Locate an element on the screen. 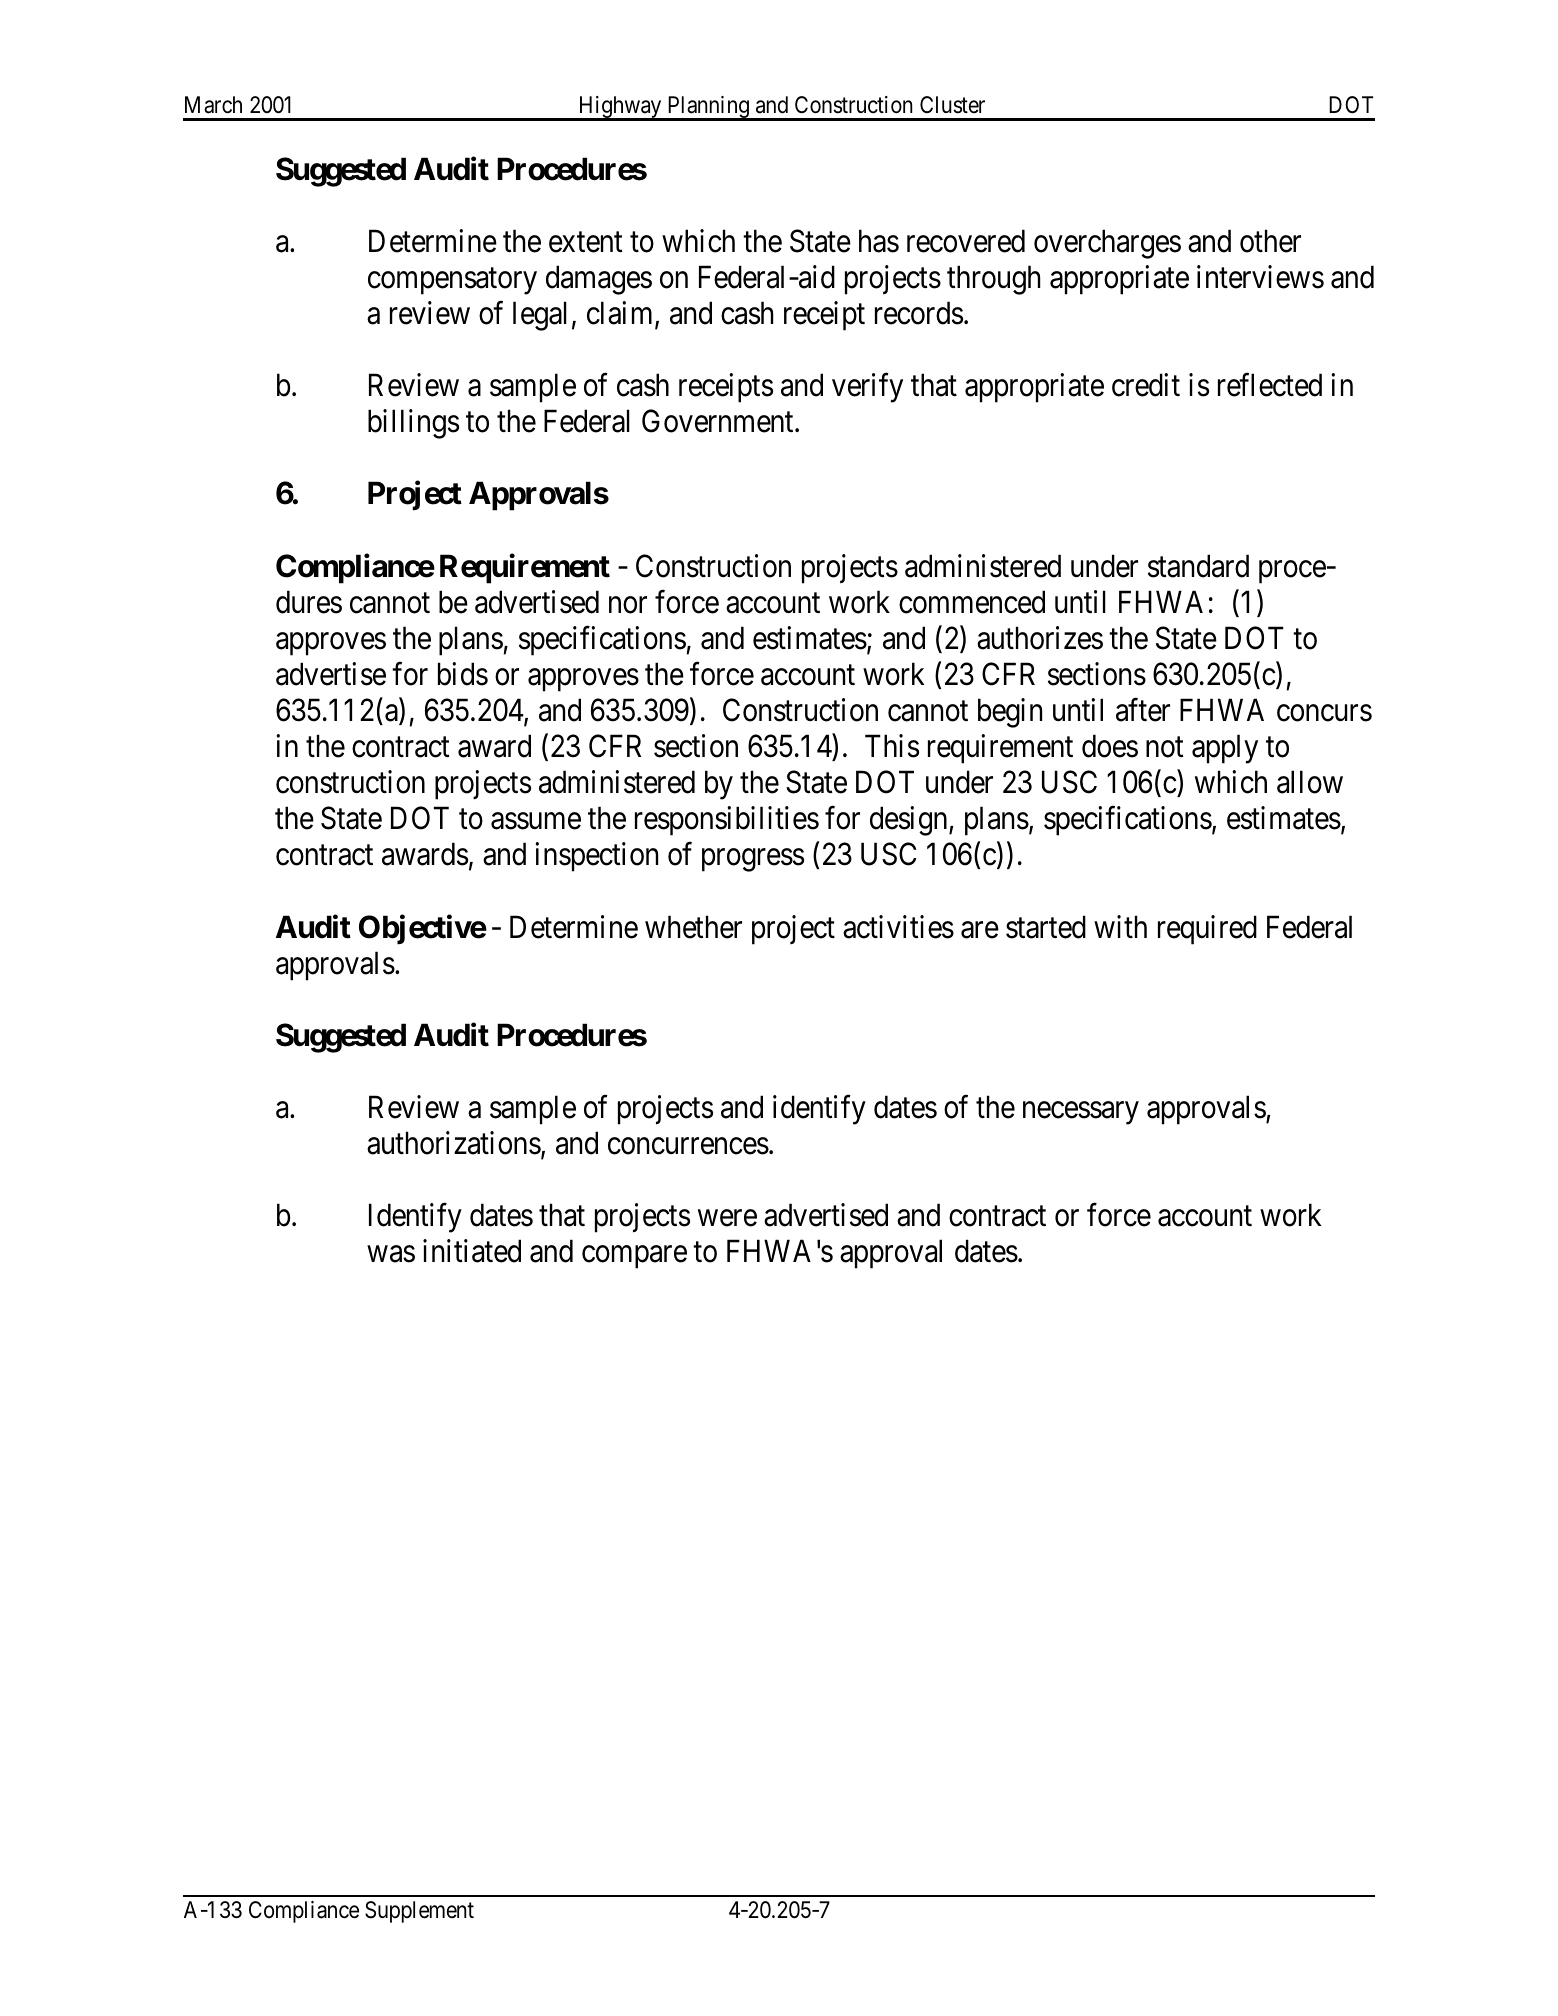  Supplement is located at coordinates (419, 1912).
